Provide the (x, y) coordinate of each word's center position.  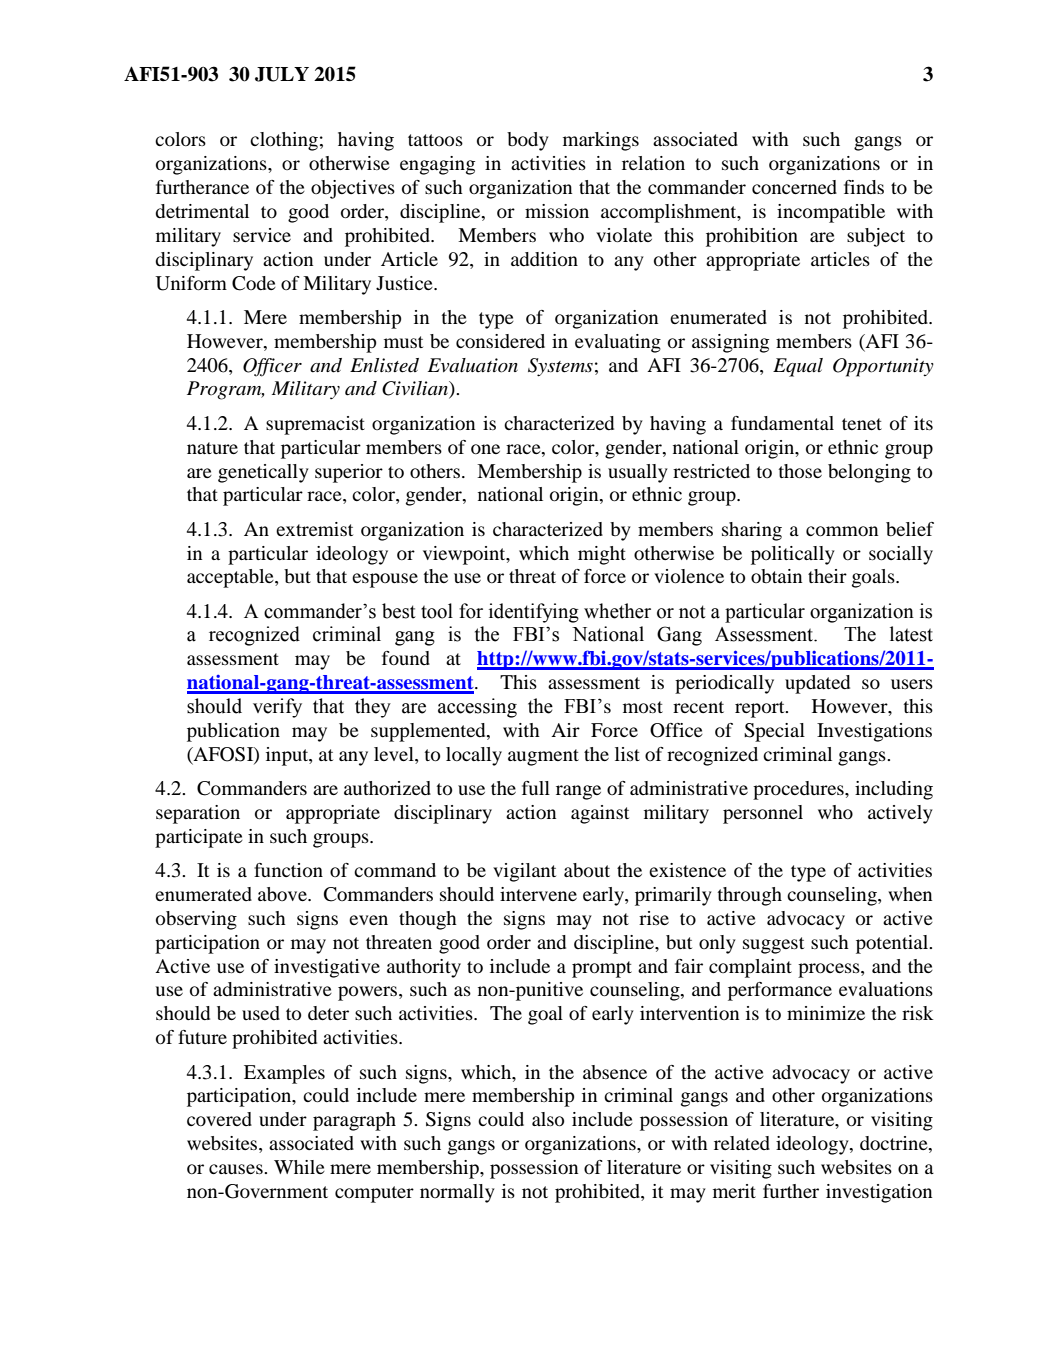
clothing (284, 141)
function (288, 870)
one (485, 449)
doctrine (895, 1144)
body (528, 141)
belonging (869, 473)
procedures (799, 790)
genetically (263, 473)
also (548, 1119)
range (578, 792)
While (299, 1167)
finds (864, 187)
